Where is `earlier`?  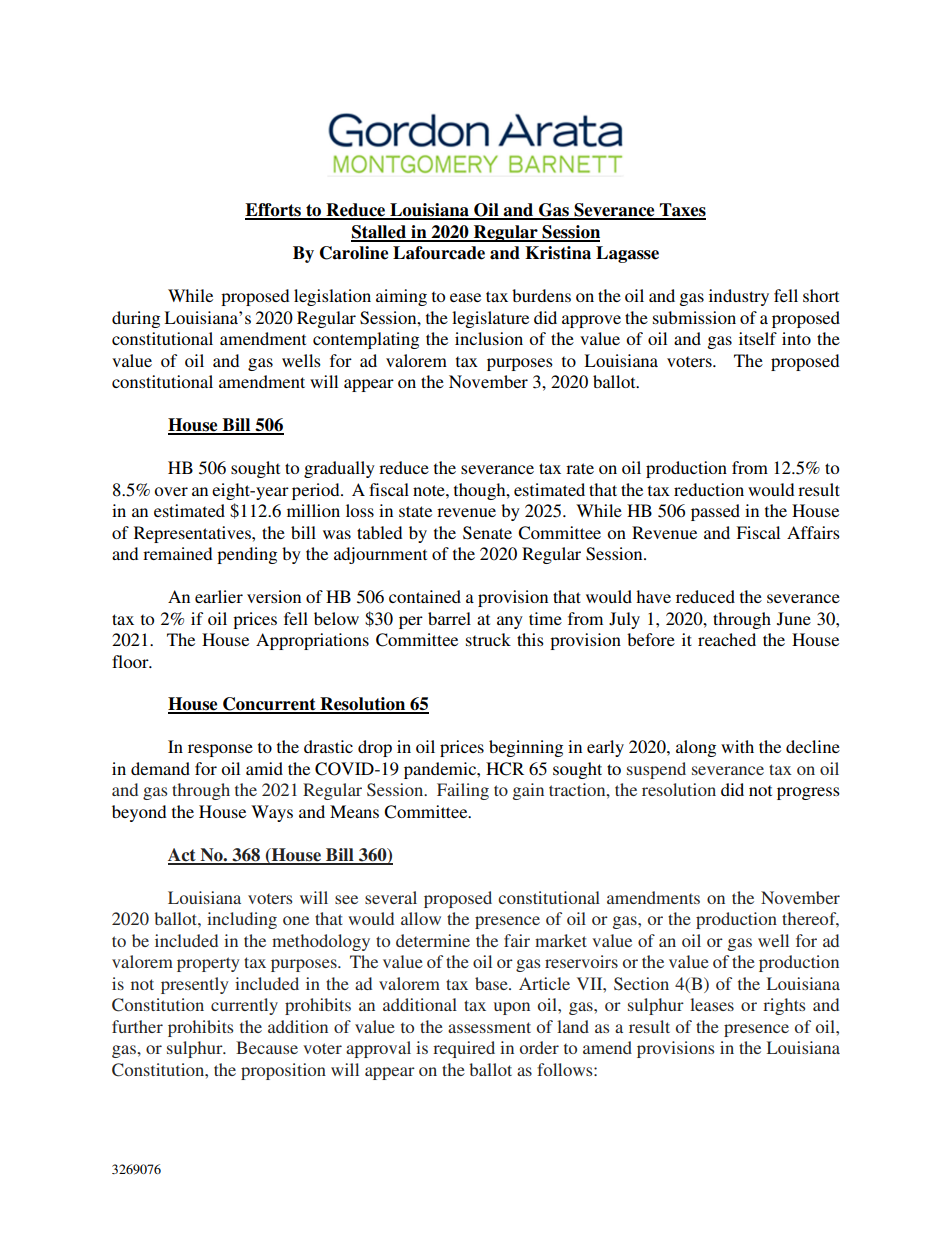 earlier is located at coordinates (219, 596).
